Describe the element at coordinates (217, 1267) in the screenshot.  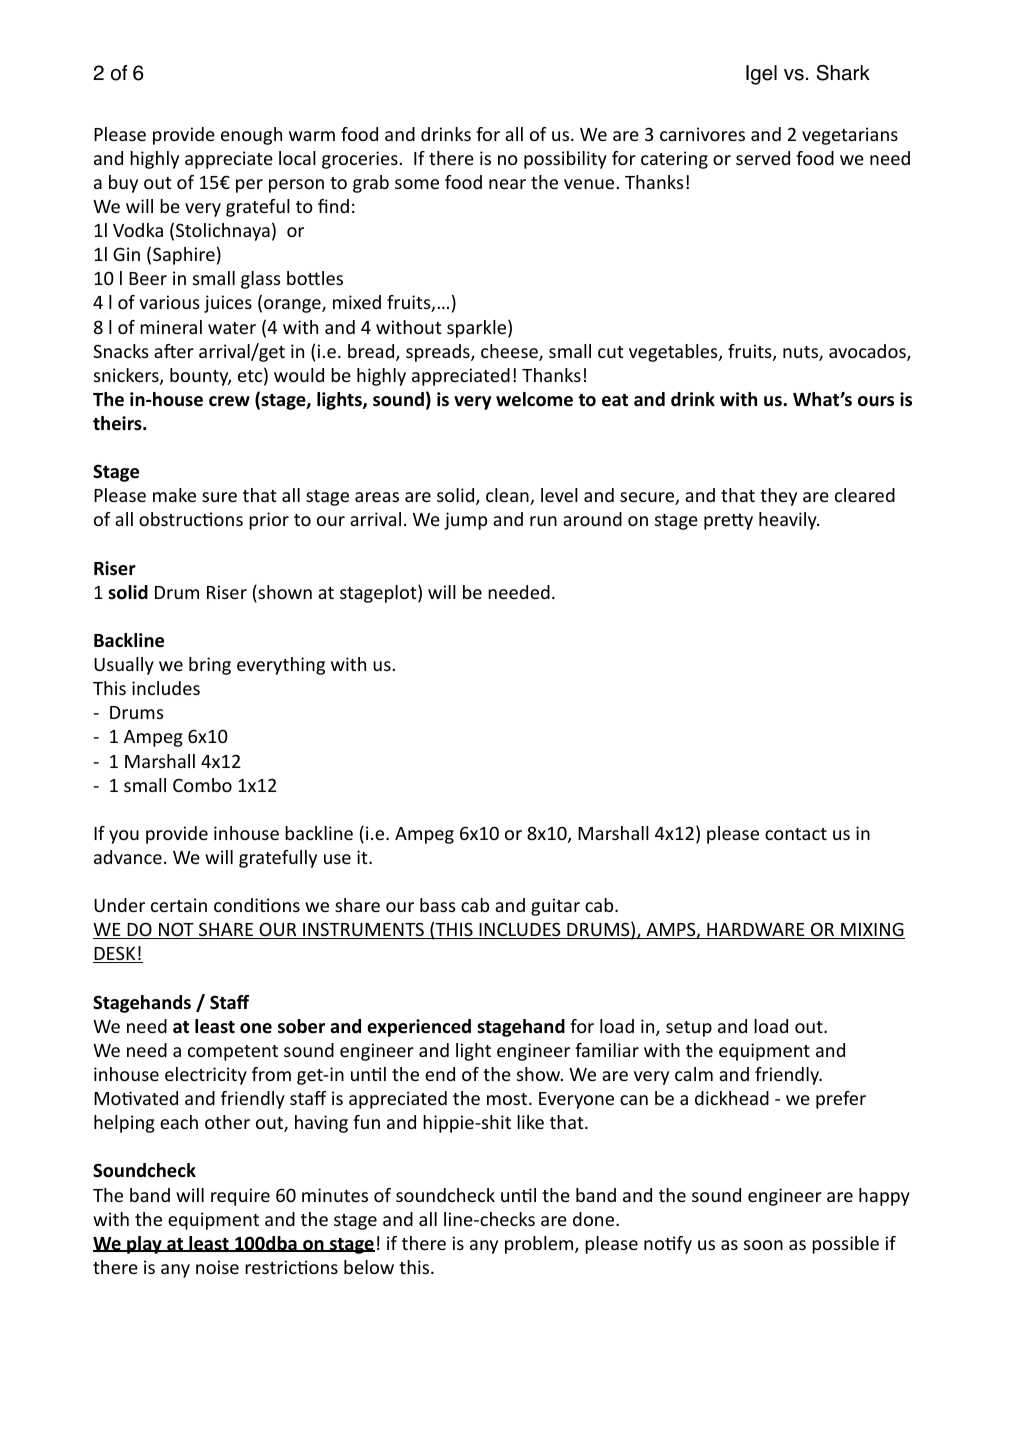
I see `noise` at that location.
